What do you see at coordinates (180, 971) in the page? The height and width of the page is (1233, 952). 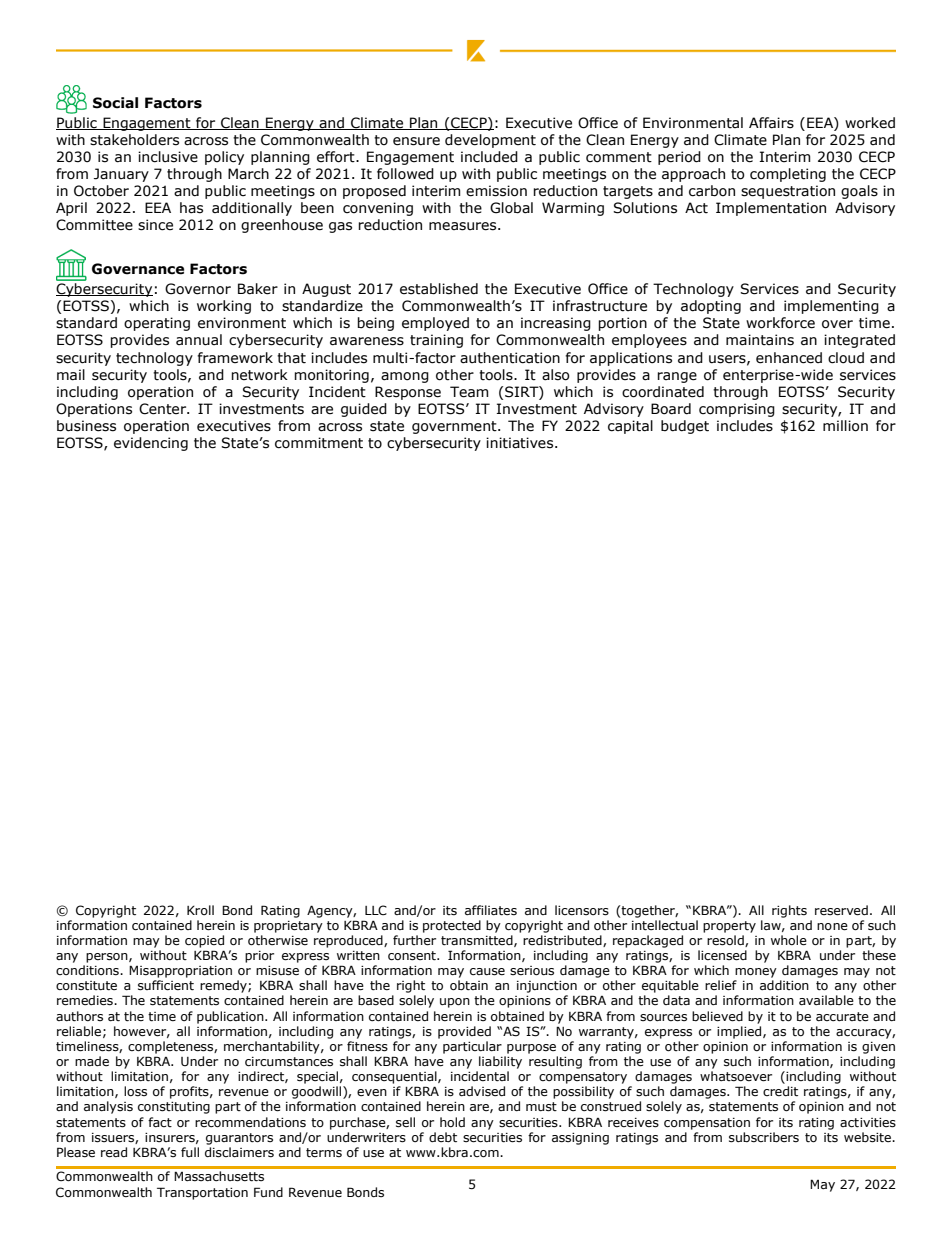 I see `Misappropriation` at bounding box center [180, 971].
